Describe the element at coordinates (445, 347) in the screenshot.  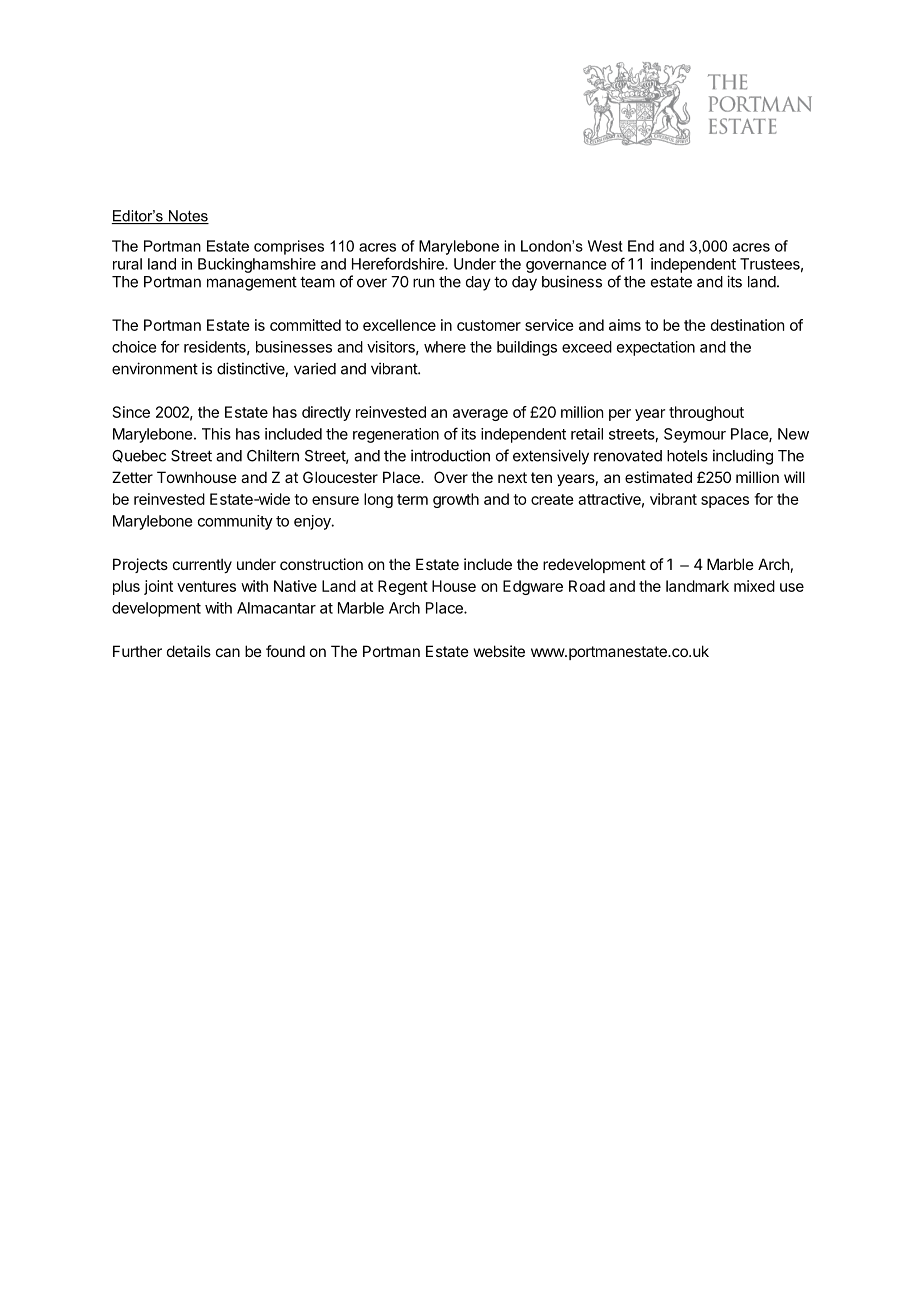
I see `where` at that location.
